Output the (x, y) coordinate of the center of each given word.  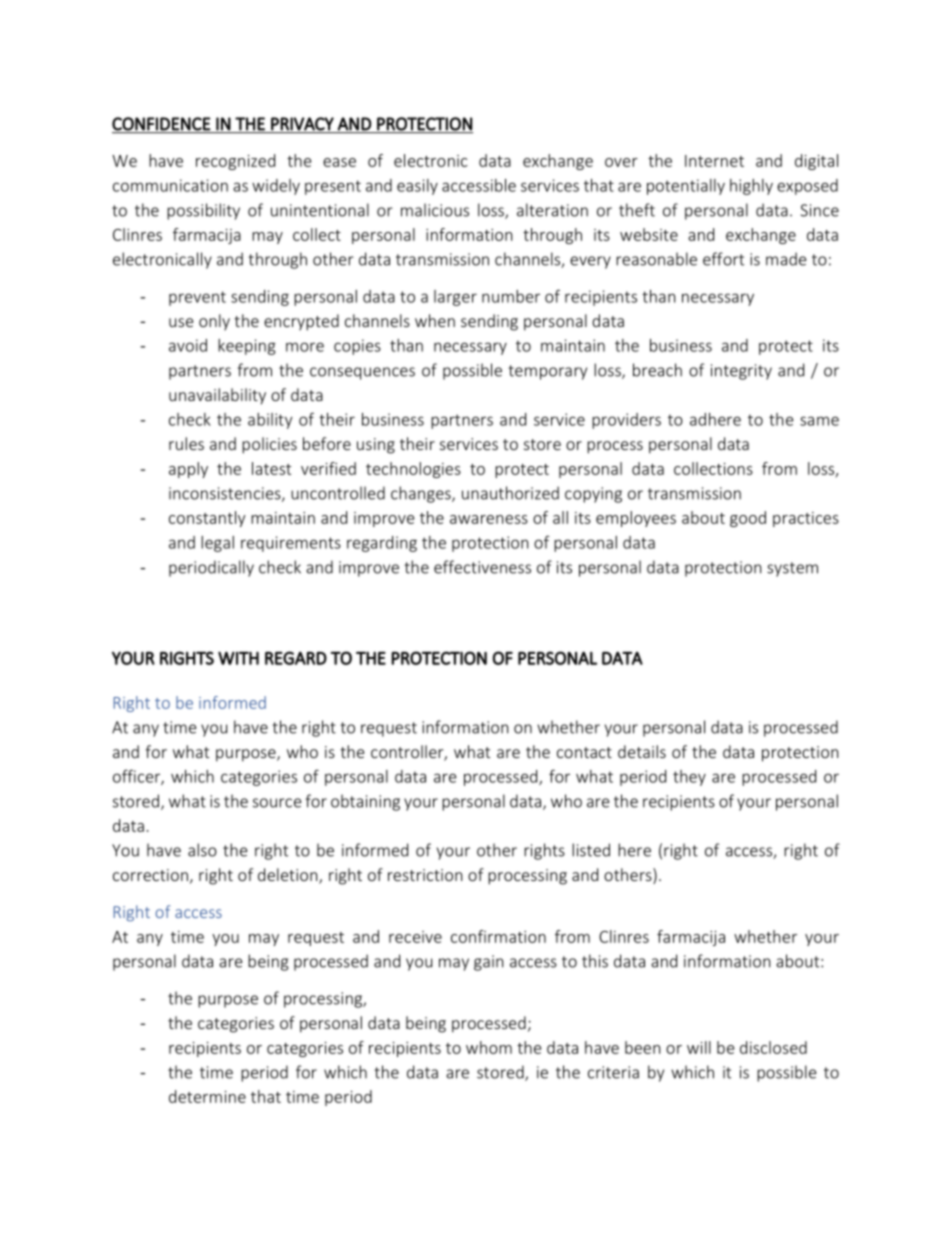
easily (417, 187)
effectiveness (482, 567)
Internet (714, 161)
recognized (235, 162)
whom (489, 1047)
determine (207, 1096)
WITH (238, 658)
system (792, 569)
